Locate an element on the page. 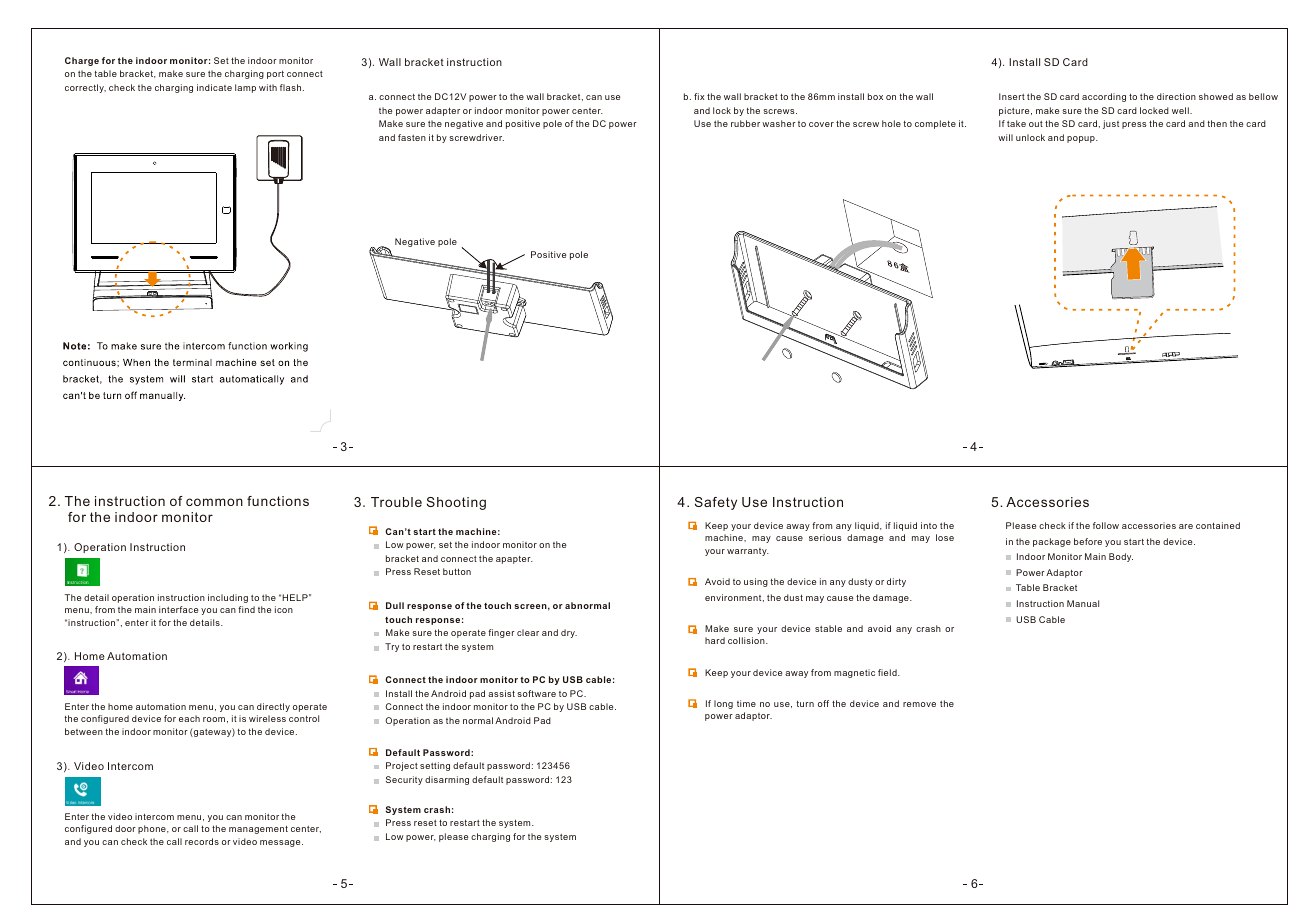 The height and width of the image is (924, 1308). fix is located at coordinates (699, 96).
